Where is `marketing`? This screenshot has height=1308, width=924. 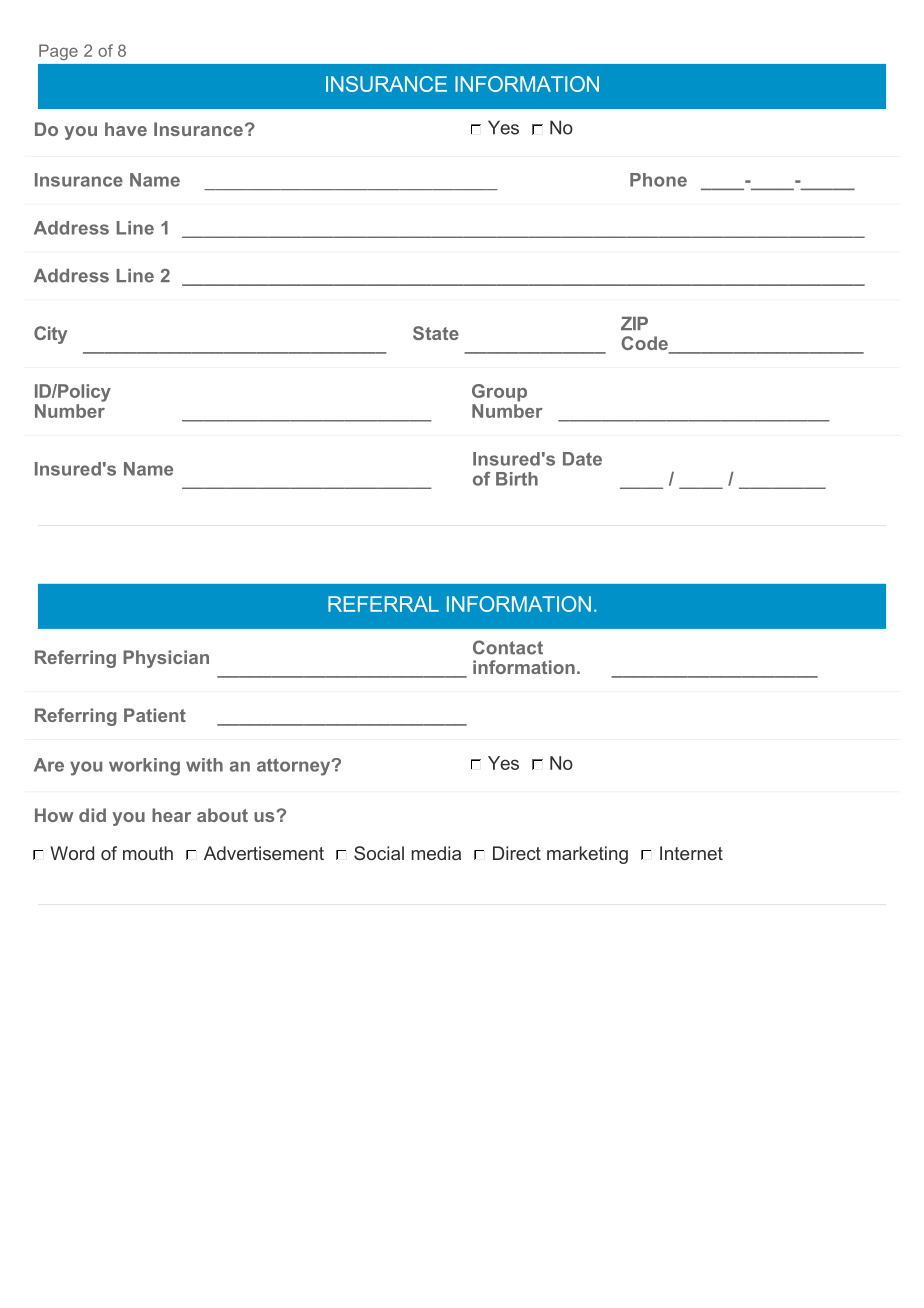
marketing is located at coordinates (587, 855).
